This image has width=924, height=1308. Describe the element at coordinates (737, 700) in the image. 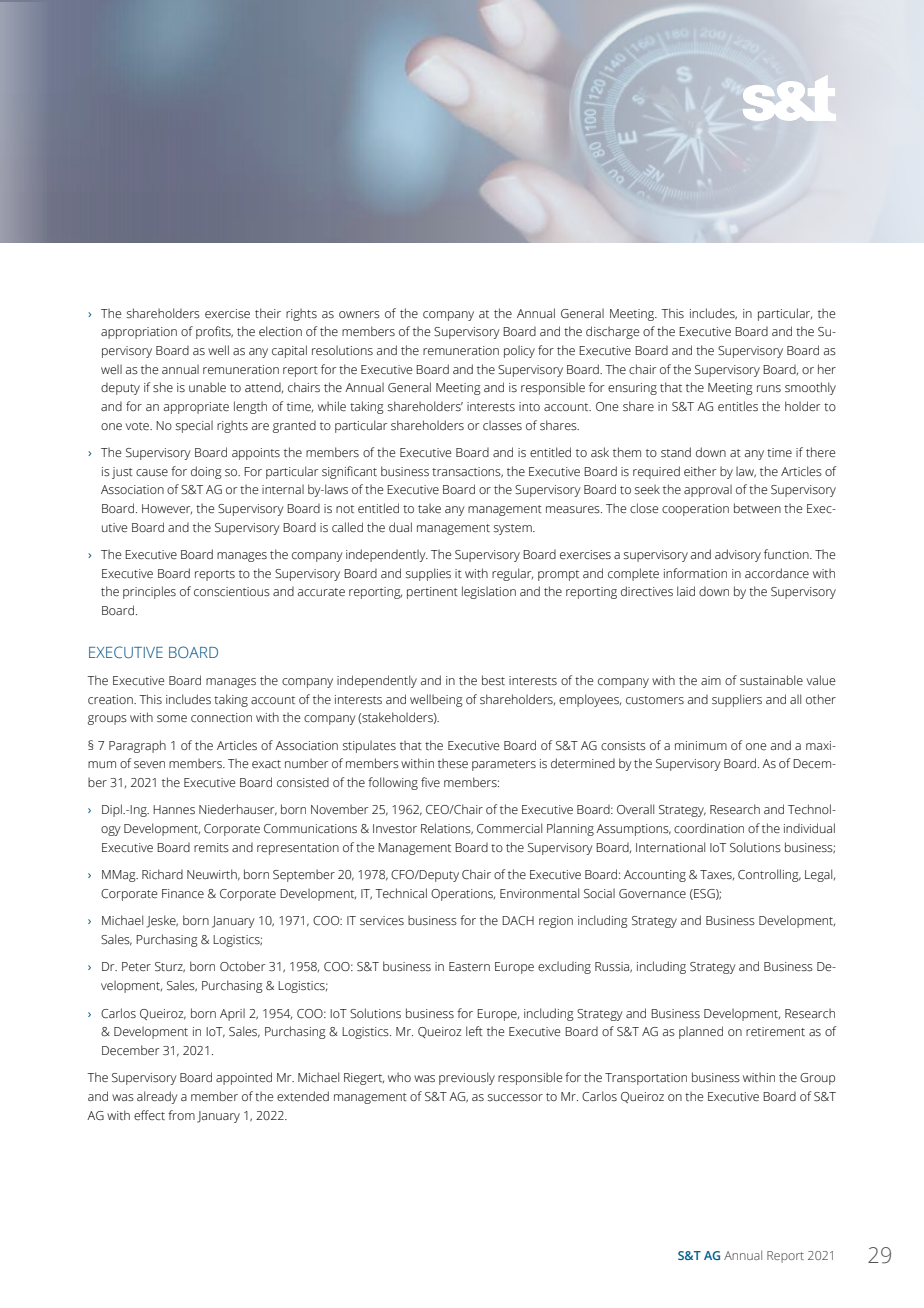

I see `suppliers` at that location.
